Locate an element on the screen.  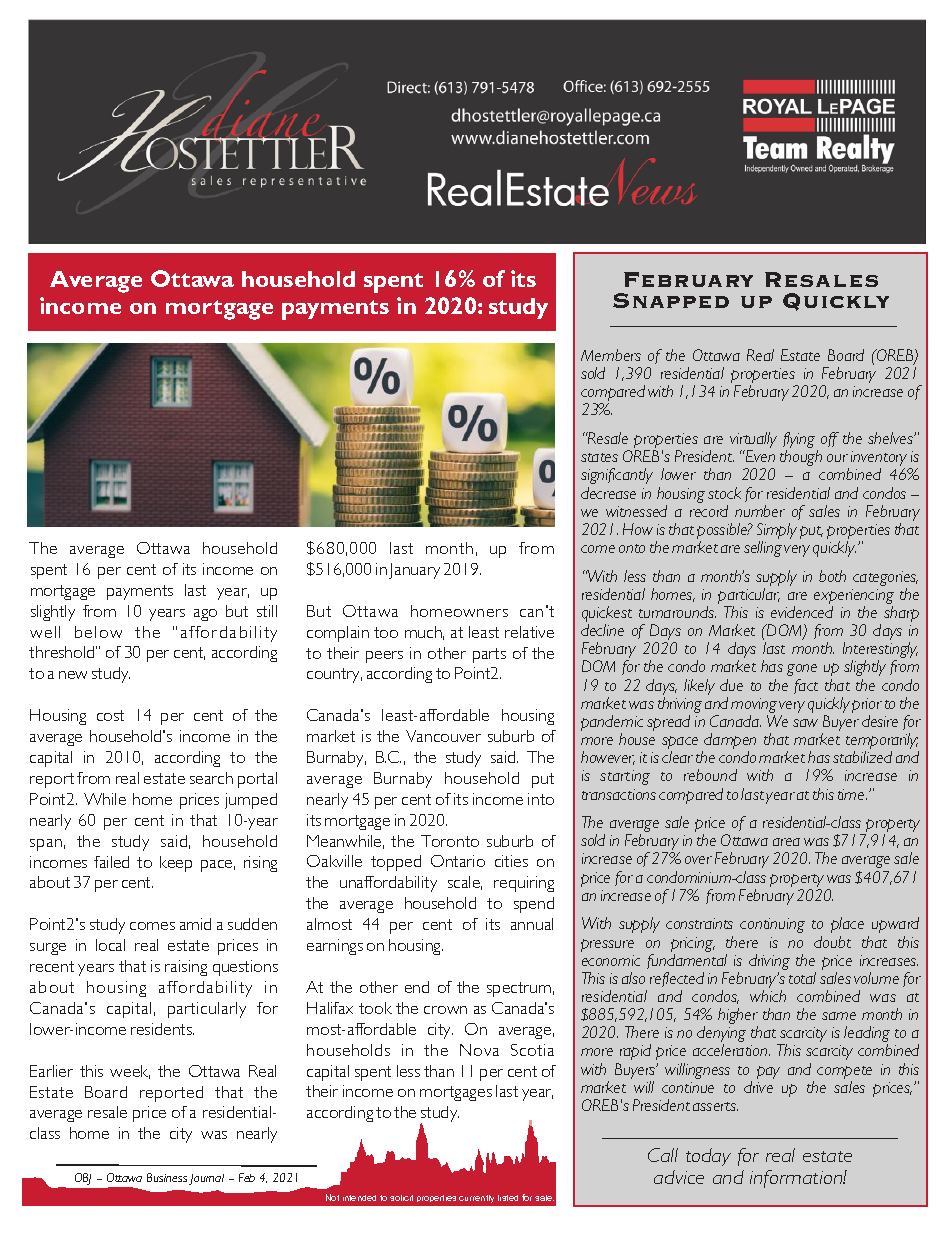
Business is located at coordinates (167, 1177).
